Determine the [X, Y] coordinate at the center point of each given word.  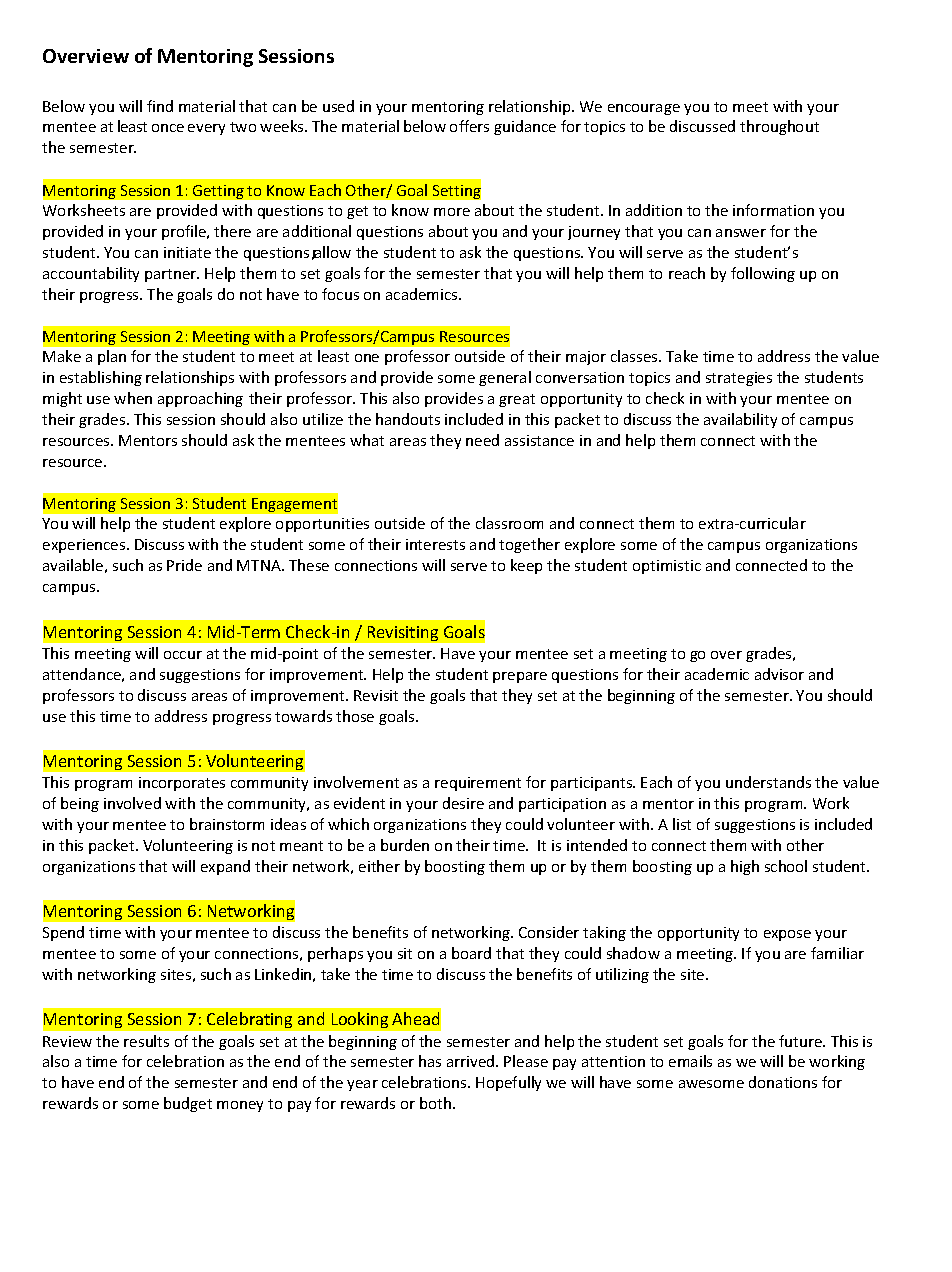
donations [783, 1082]
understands [768, 782]
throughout [779, 127]
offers [469, 126]
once [168, 128]
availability [740, 420]
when [133, 398]
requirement [478, 784]
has [430, 1061]
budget [188, 1104]
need [482, 440]
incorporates [182, 784]
